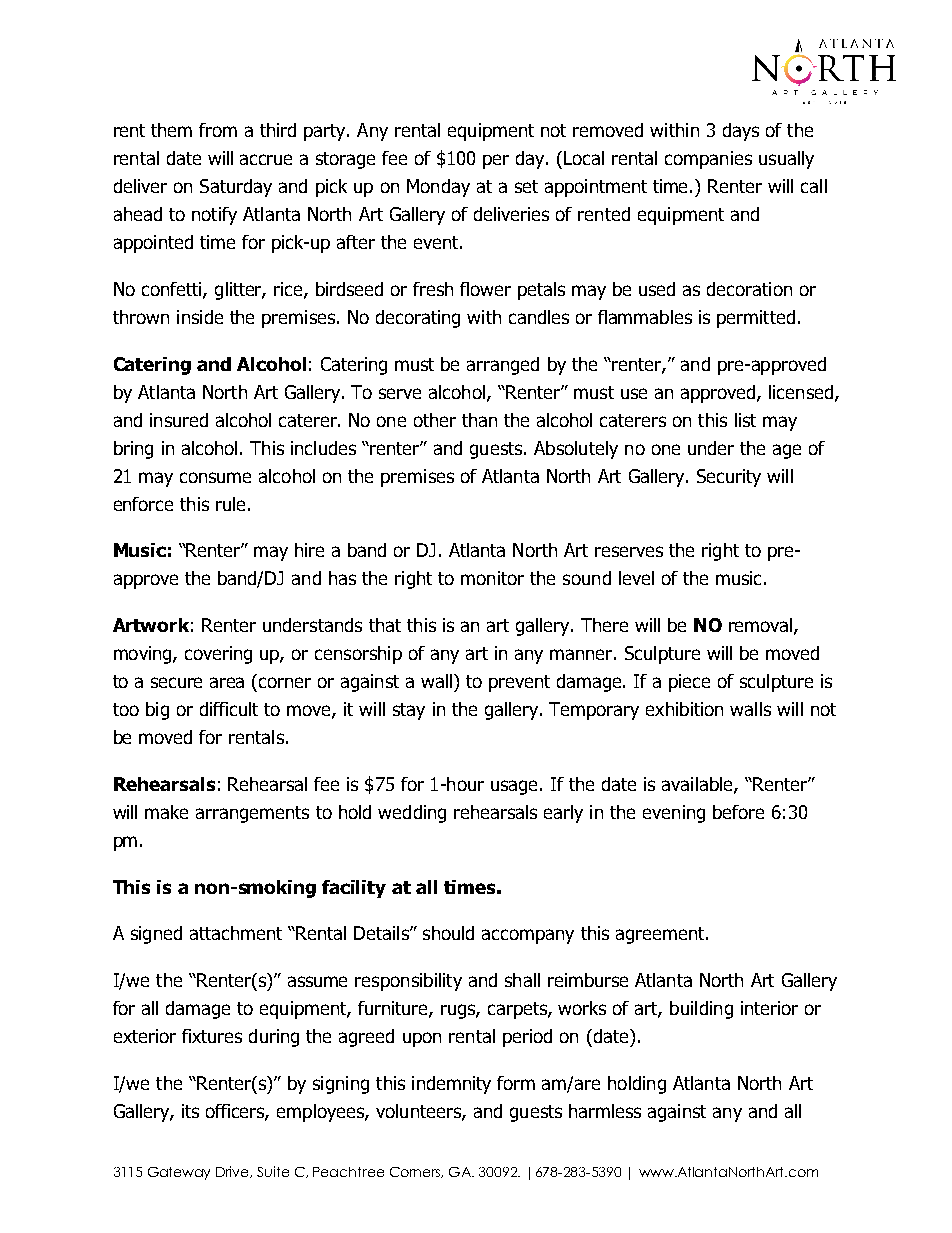 The height and width of the screenshot is (1233, 952). What do you see at coordinates (218, 130) in the screenshot?
I see `from` at bounding box center [218, 130].
